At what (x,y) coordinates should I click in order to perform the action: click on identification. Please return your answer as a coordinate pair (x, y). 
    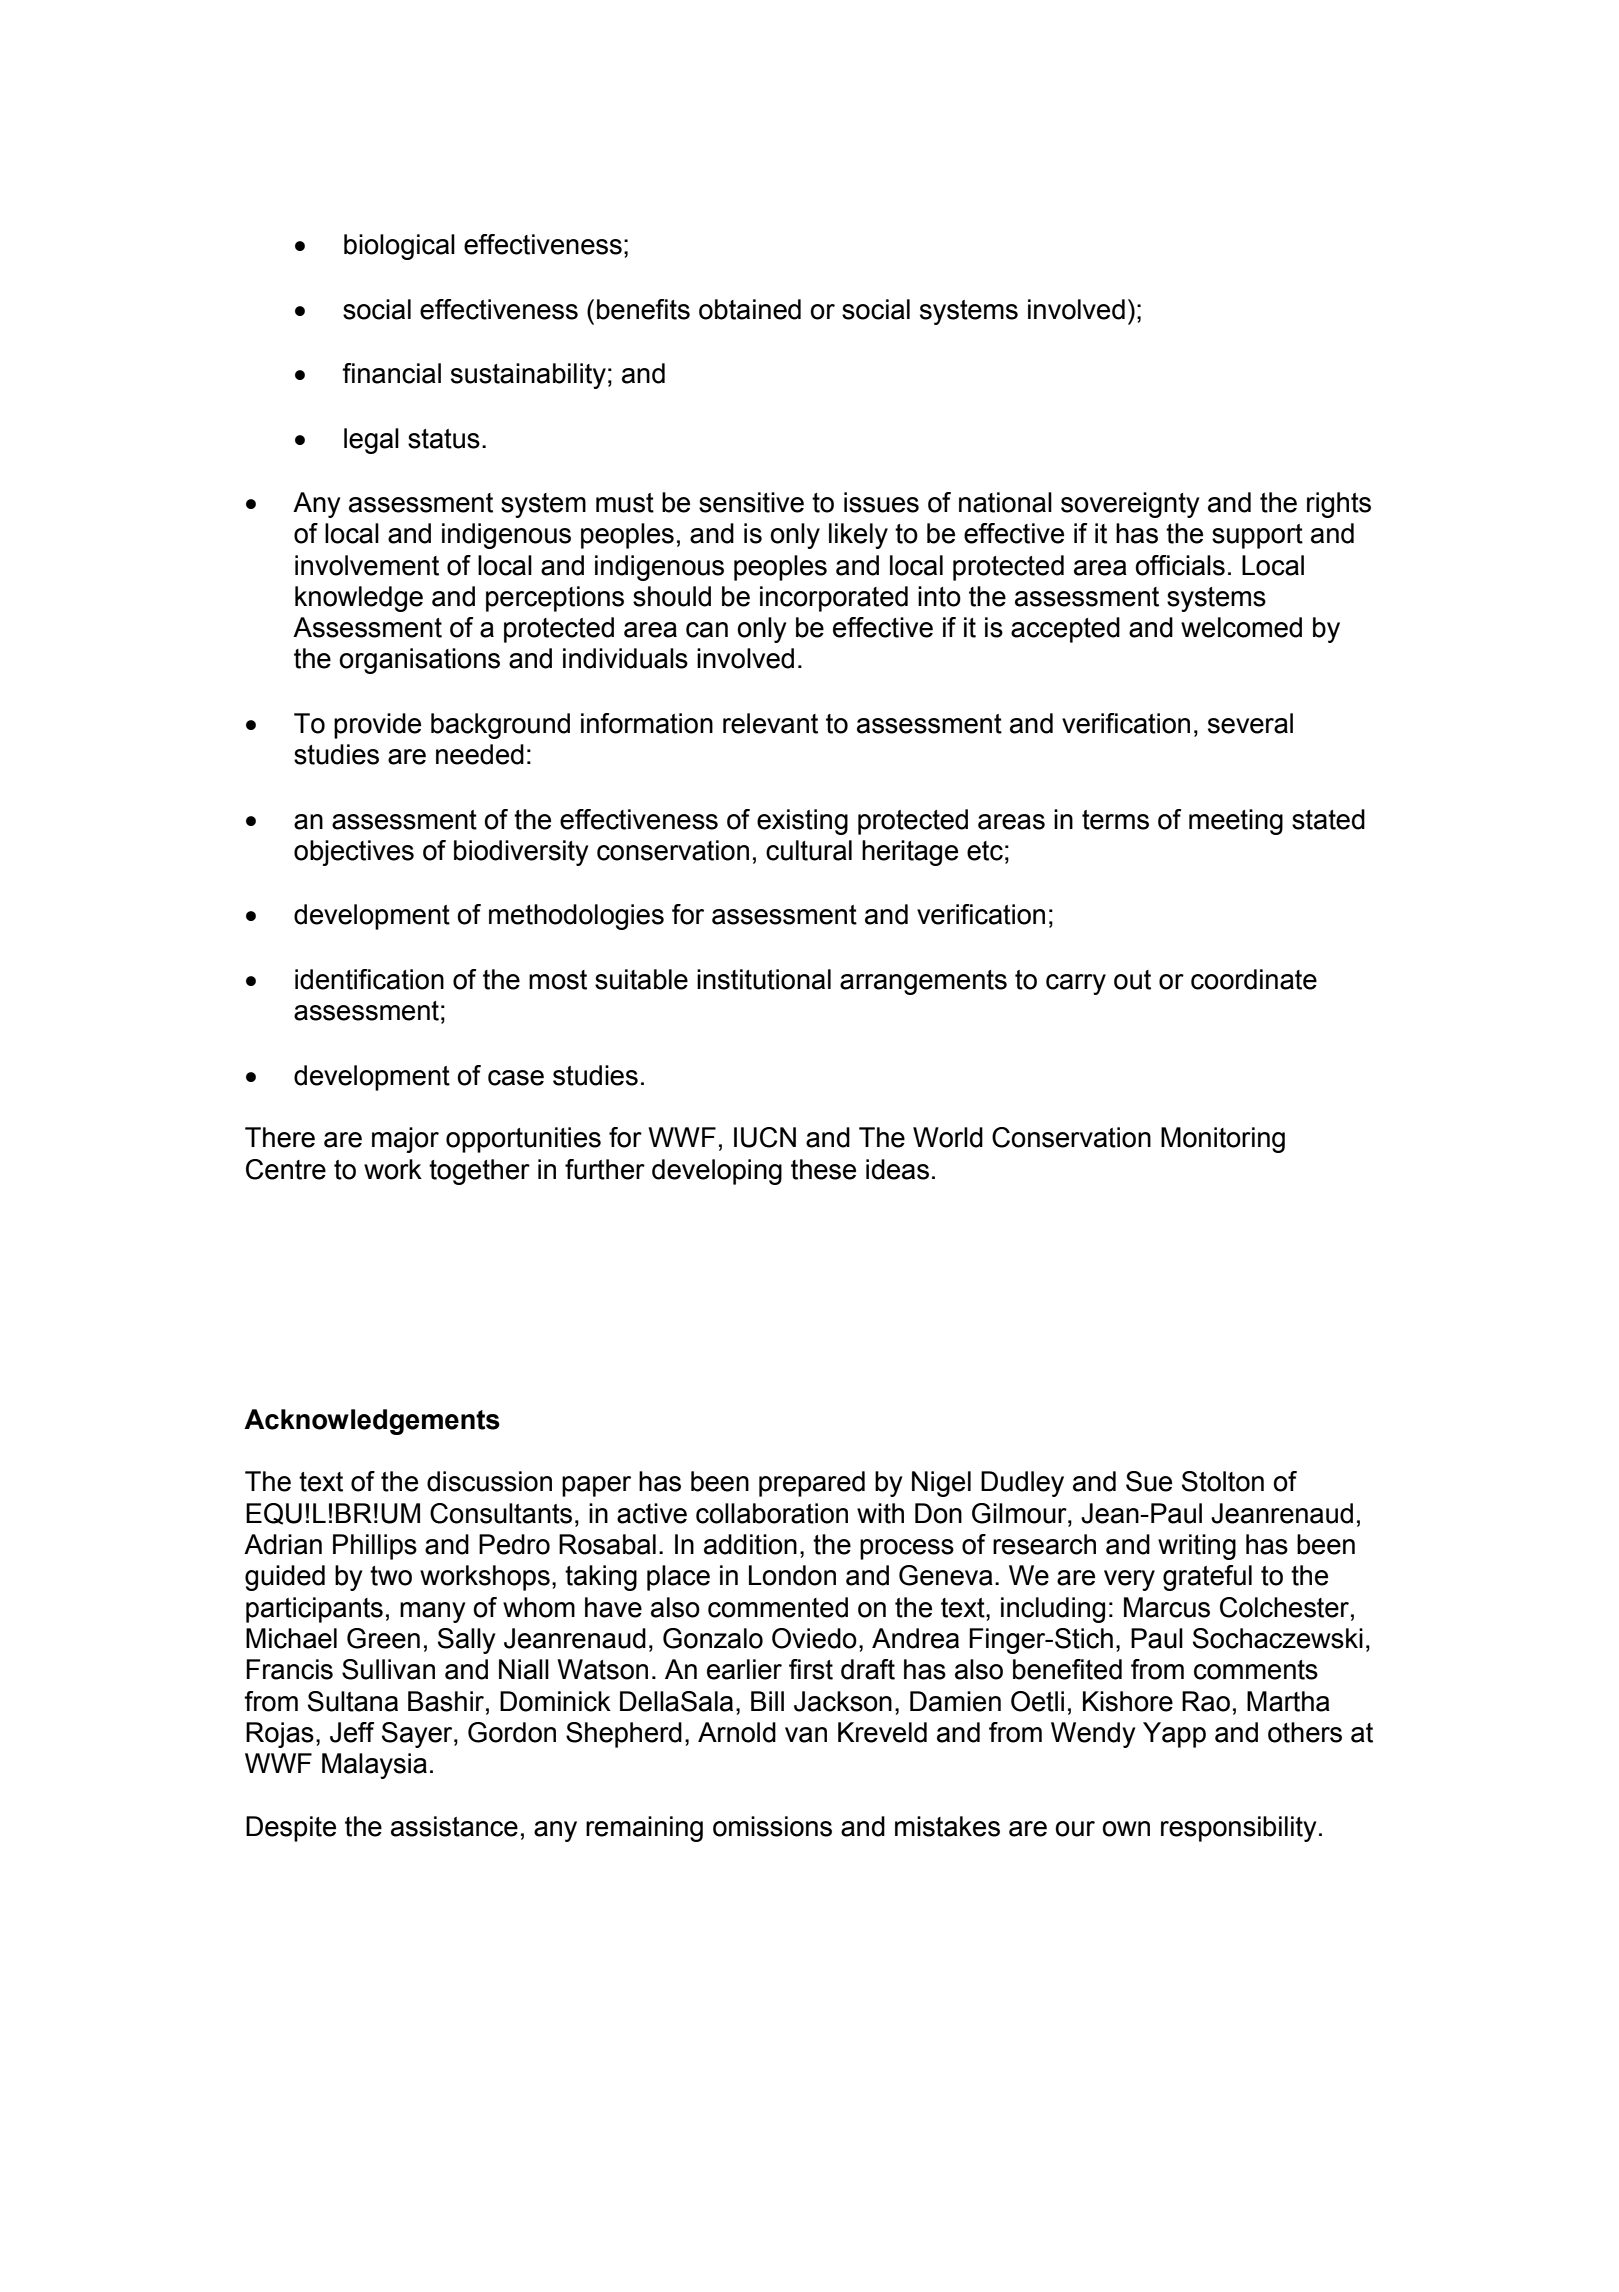
    Looking at the image, I should click on (369, 979).
